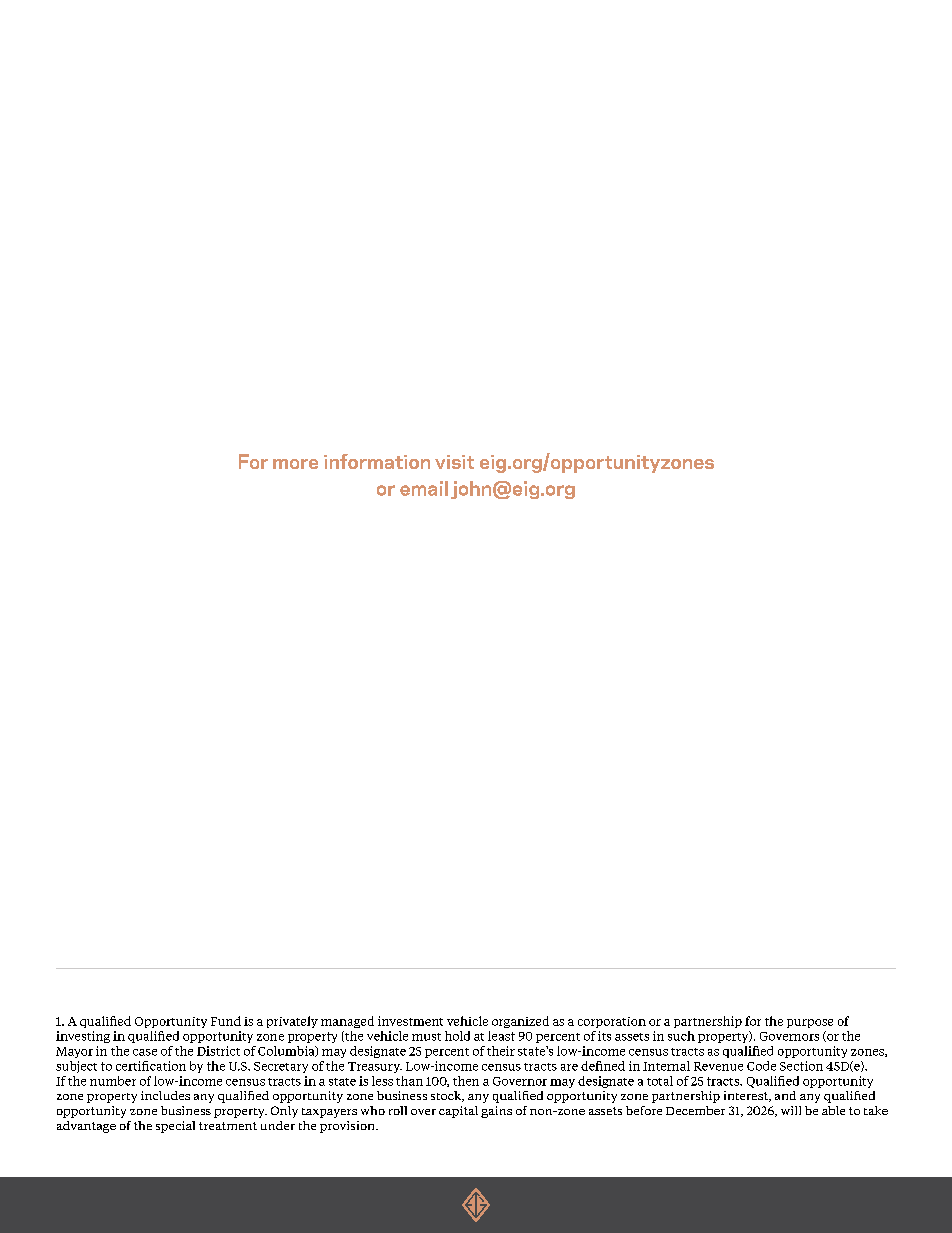 This image has width=952, height=1233. What do you see at coordinates (410, 1021) in the image?
I see `investment` at bounding box center [410, 1021].
